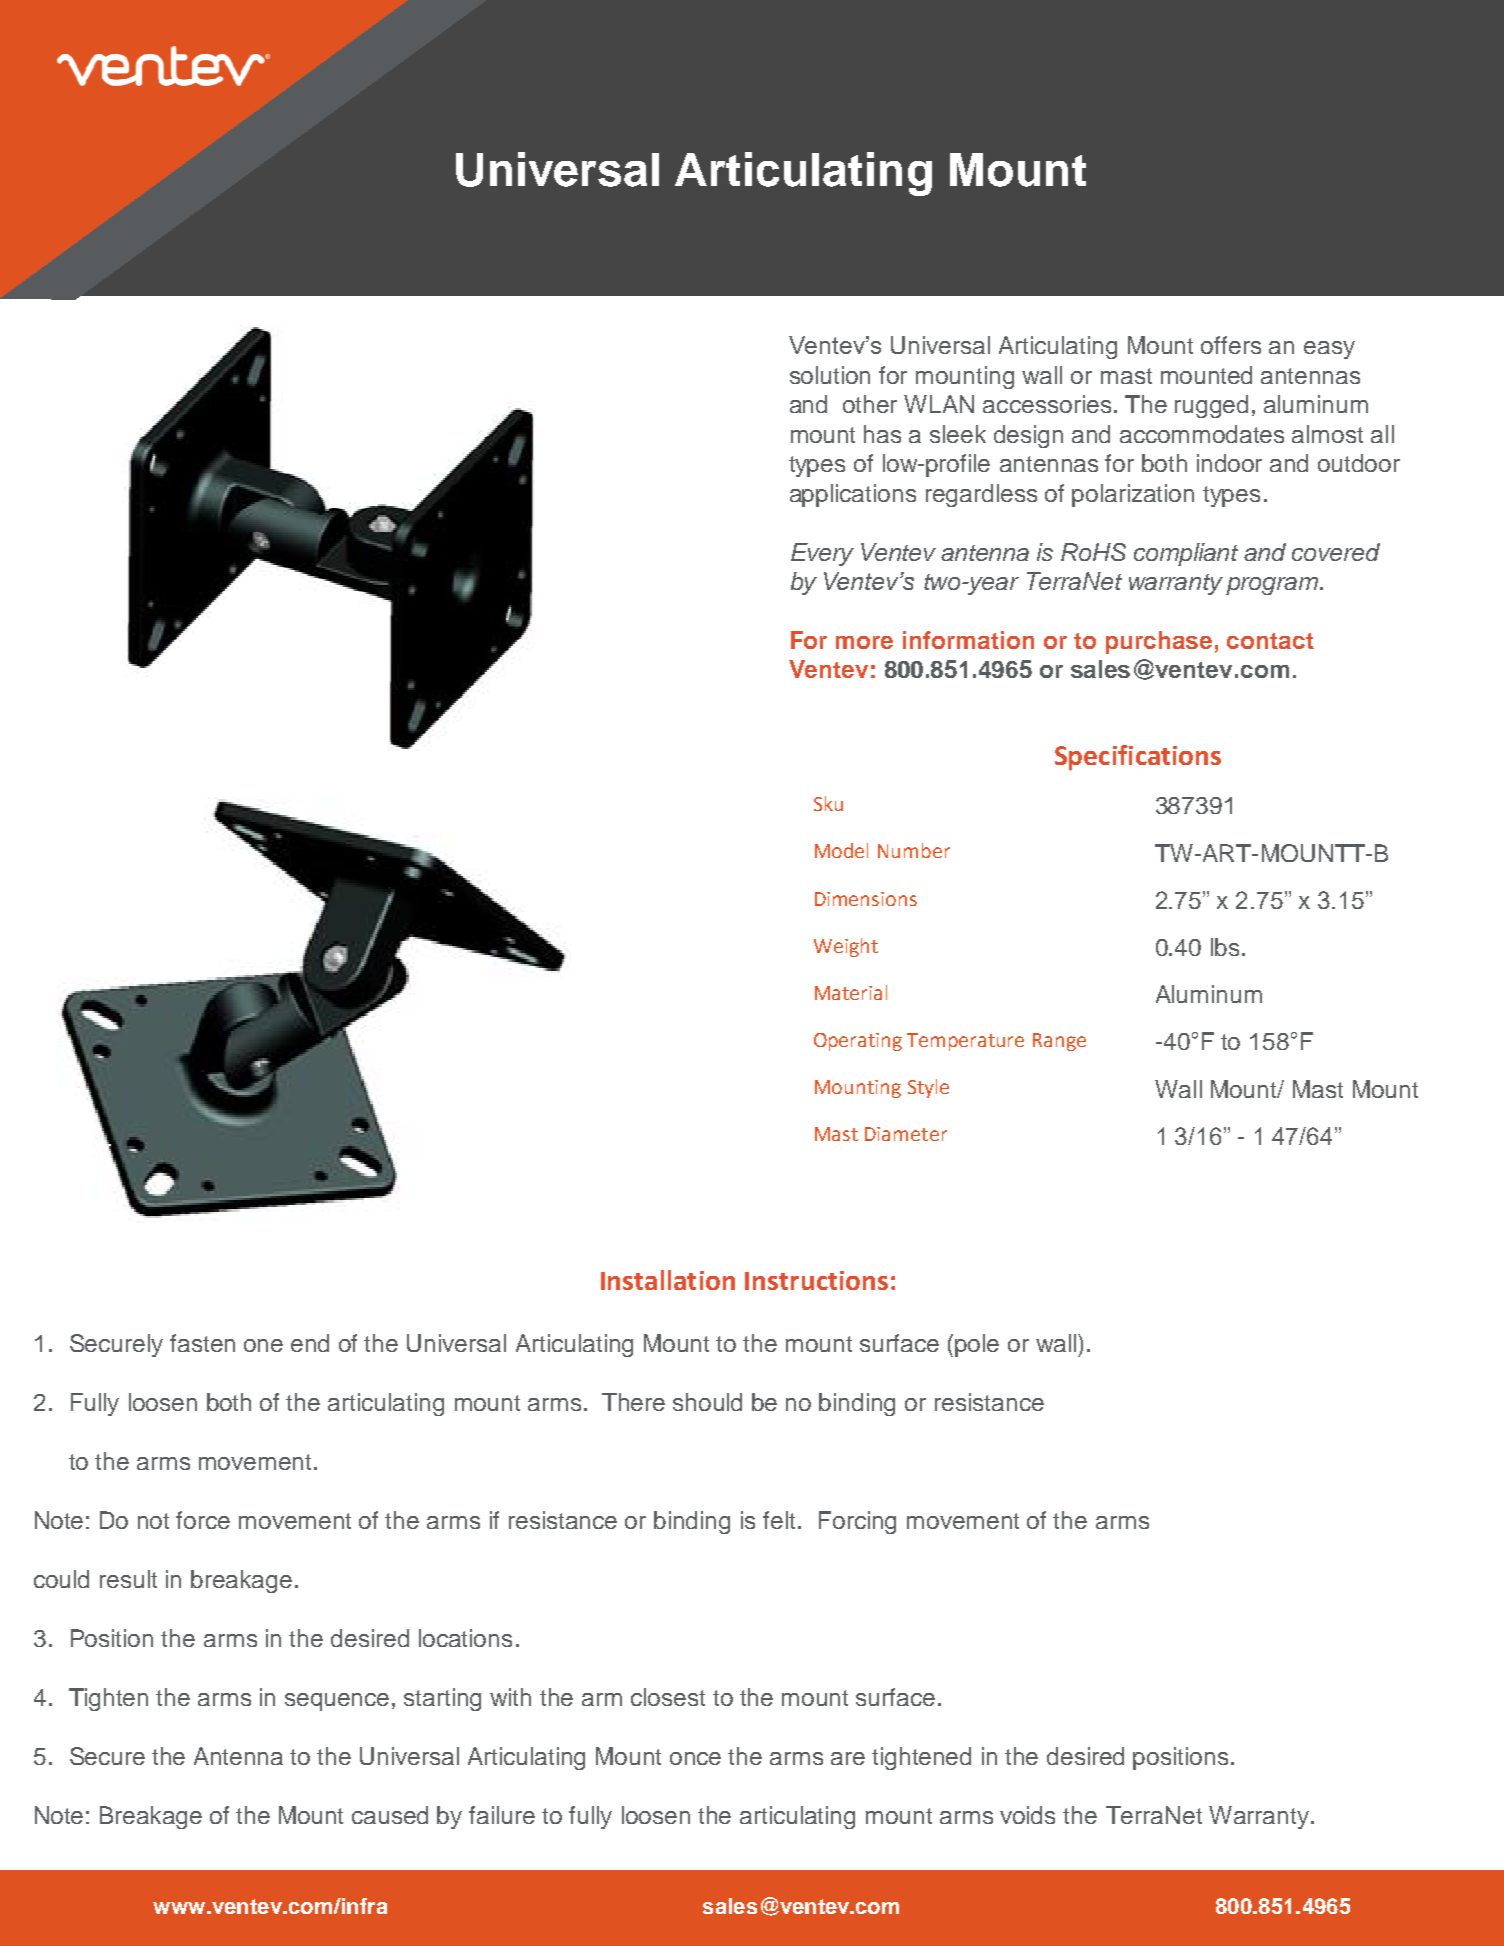  Describe the element at coordinates (864, 642) in the image. I see `more` at that location.
